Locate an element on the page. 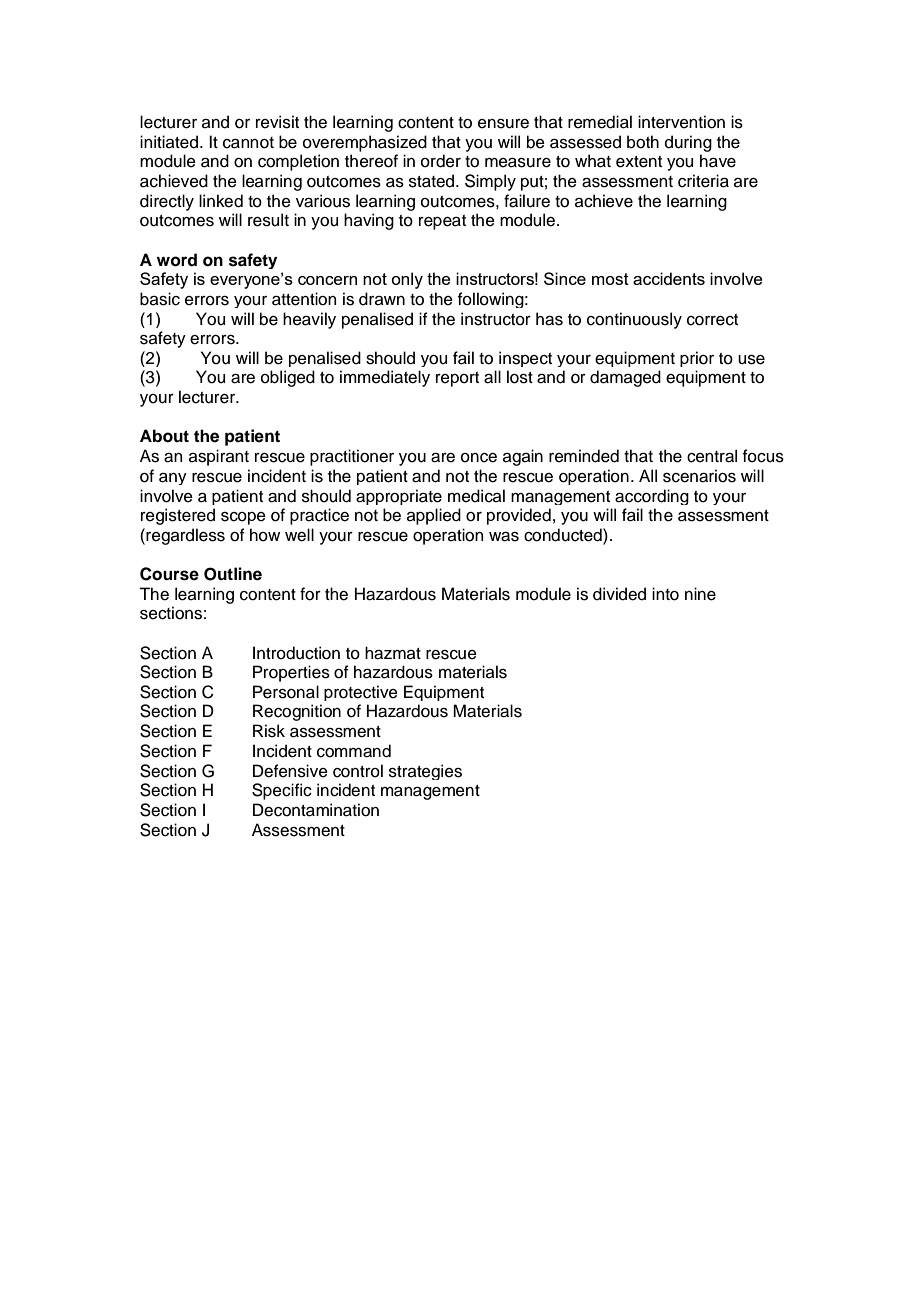 Image resolution: width=924 pixels, height=1308 pixels. Specific is located at coordinates (282, 791).
